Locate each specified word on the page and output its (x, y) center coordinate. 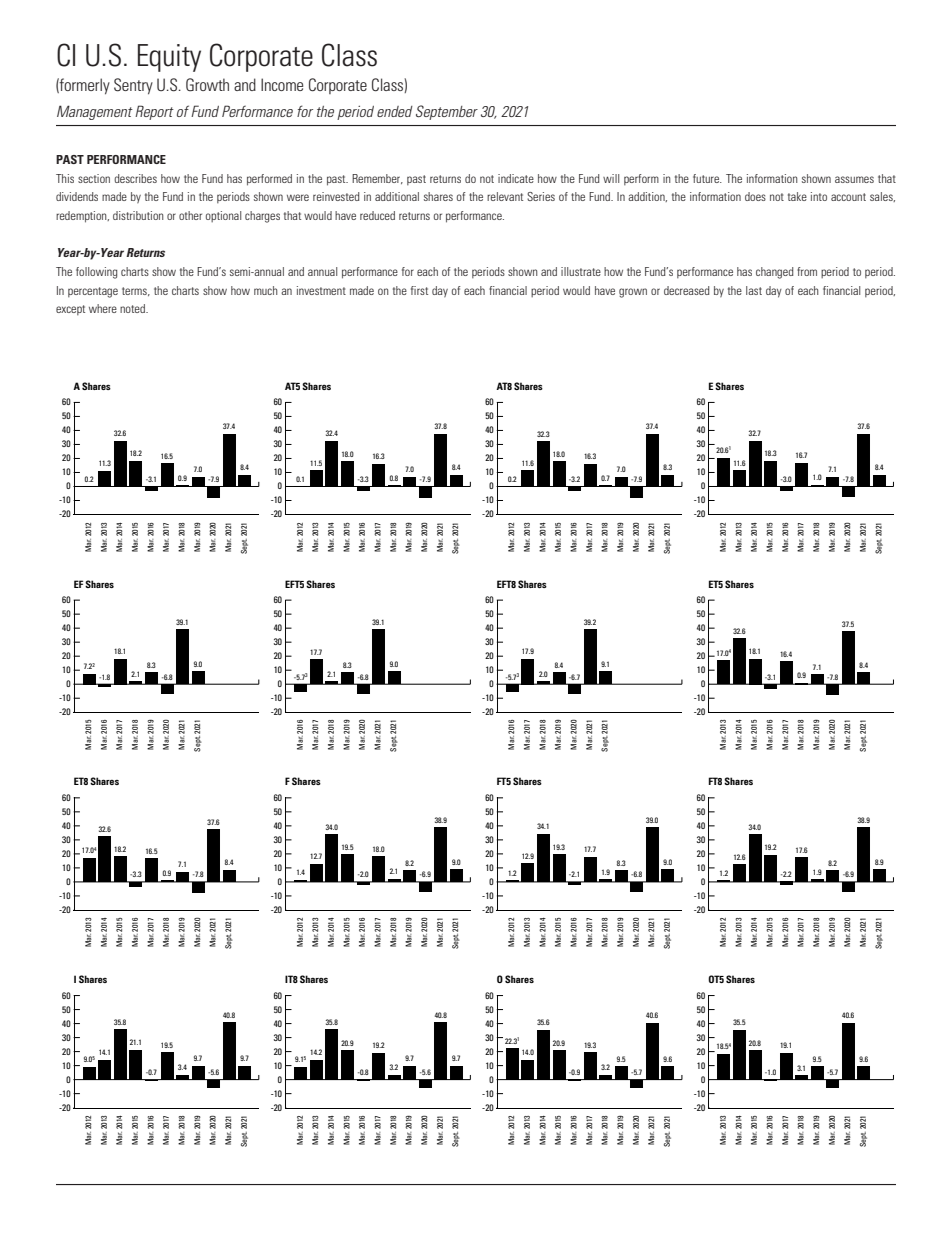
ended (395, 111)
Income (282, 84)
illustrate (581, 271)
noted (133, 308)
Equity (169, 58)
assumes (854, 179)
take (797, 196)
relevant (505, 196)
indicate (516, 178)
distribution (138, 215)
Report (154, 112)
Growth (207, 85)
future (707, 178)
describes (135, 178)
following (96, 273)
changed (775, 273)
